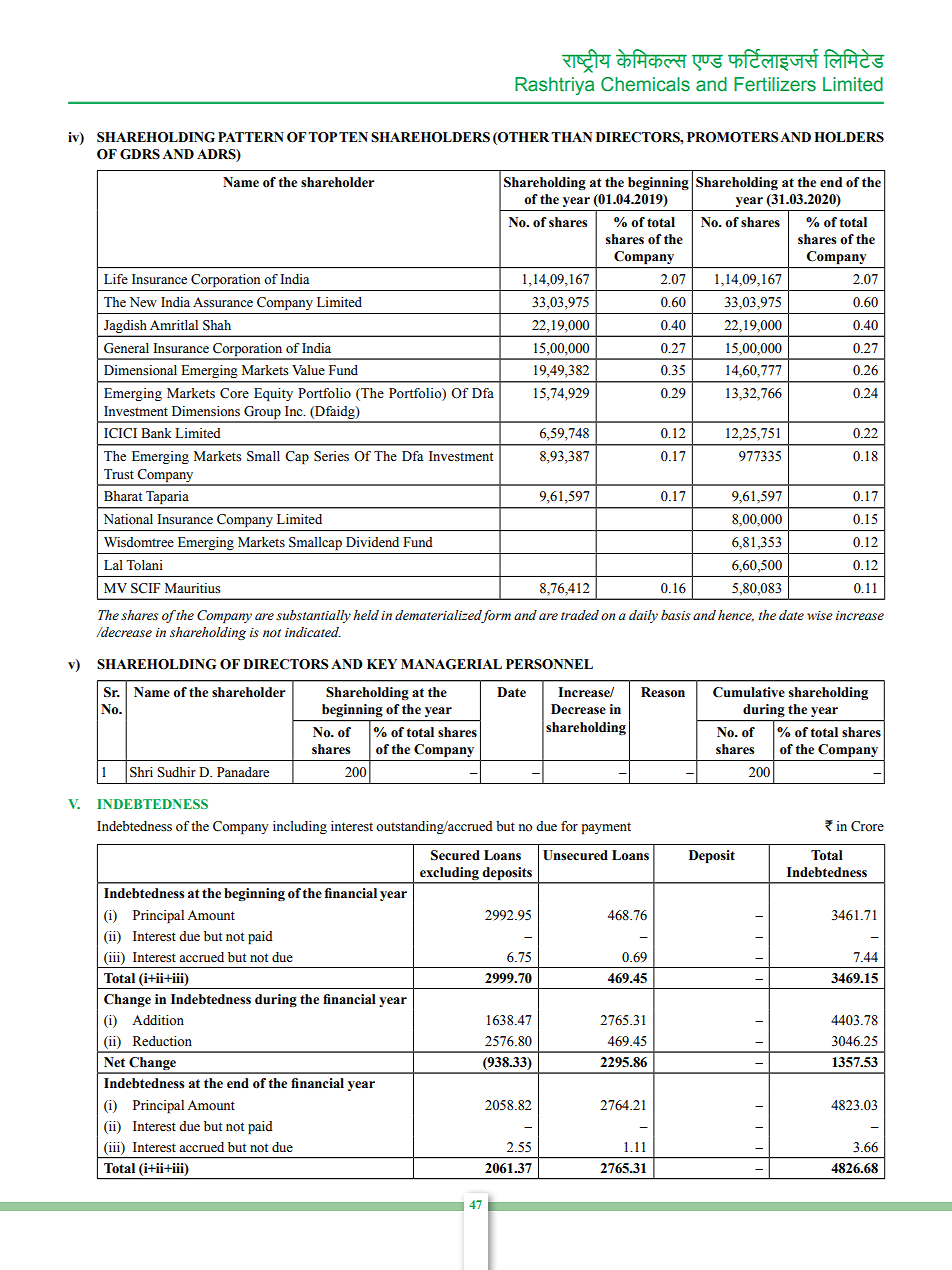 The image size is (952, 1270). I want to click on Cumulative, so click(749, 692).
